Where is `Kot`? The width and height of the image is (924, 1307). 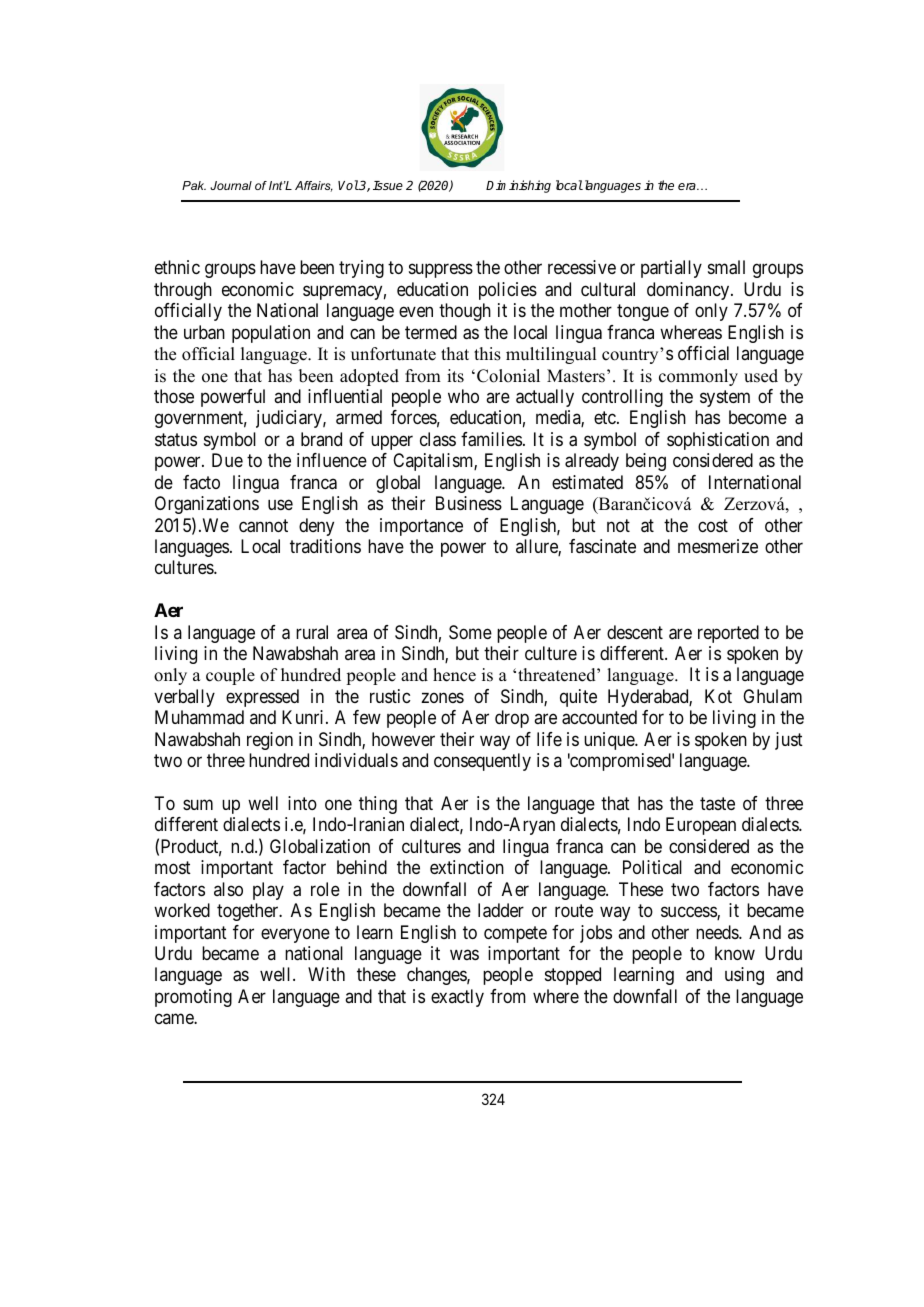 Kot is located at coordinates (718, 696).
